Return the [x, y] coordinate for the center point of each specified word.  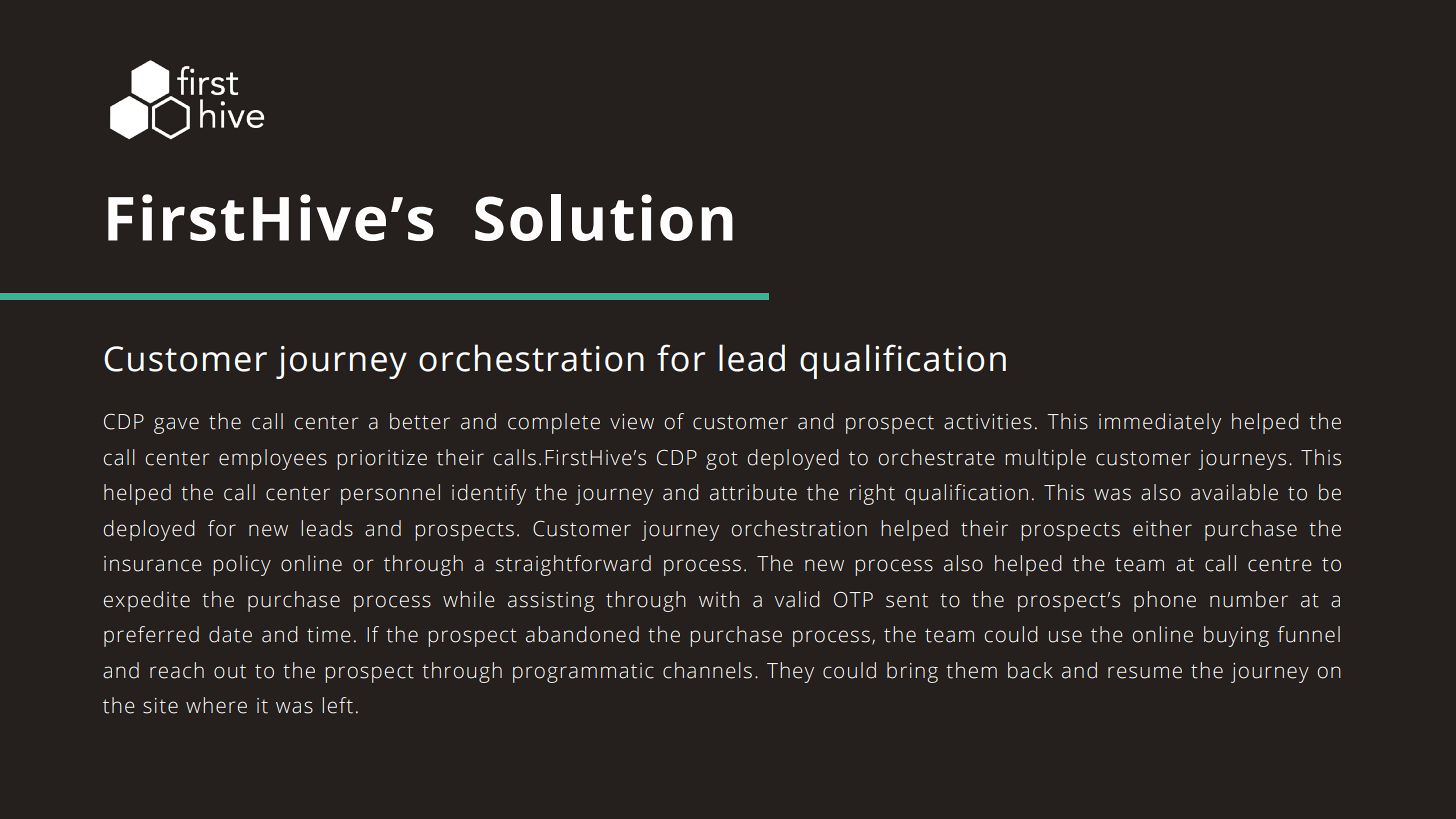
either [1162, 528]
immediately [1160, 423]
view [632, 422]
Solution [604, 217]
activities [988, 422]
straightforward [573, 565]
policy [242, 565]
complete [554, 423]
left [337, 705]
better [420, 421]
